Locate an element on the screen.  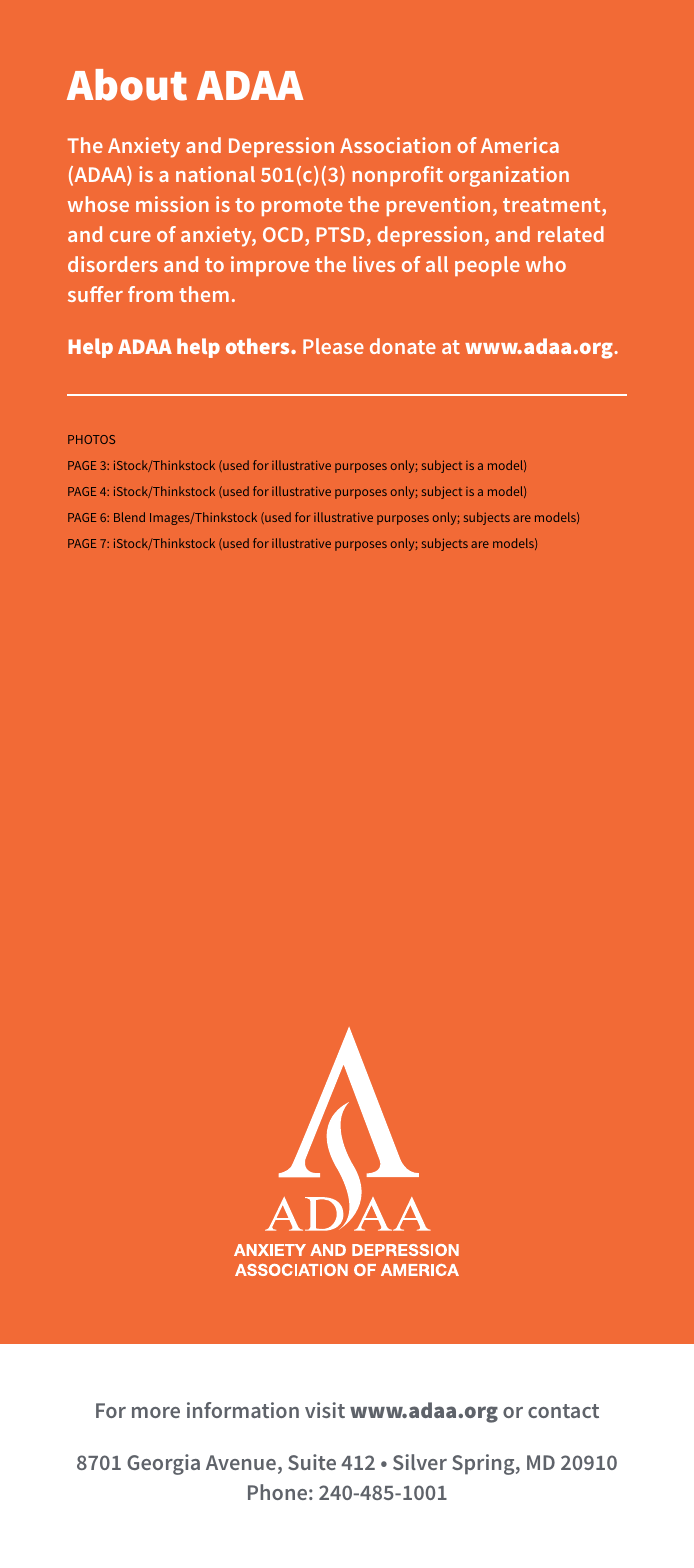
promote is located at coordinates (302, 207).
